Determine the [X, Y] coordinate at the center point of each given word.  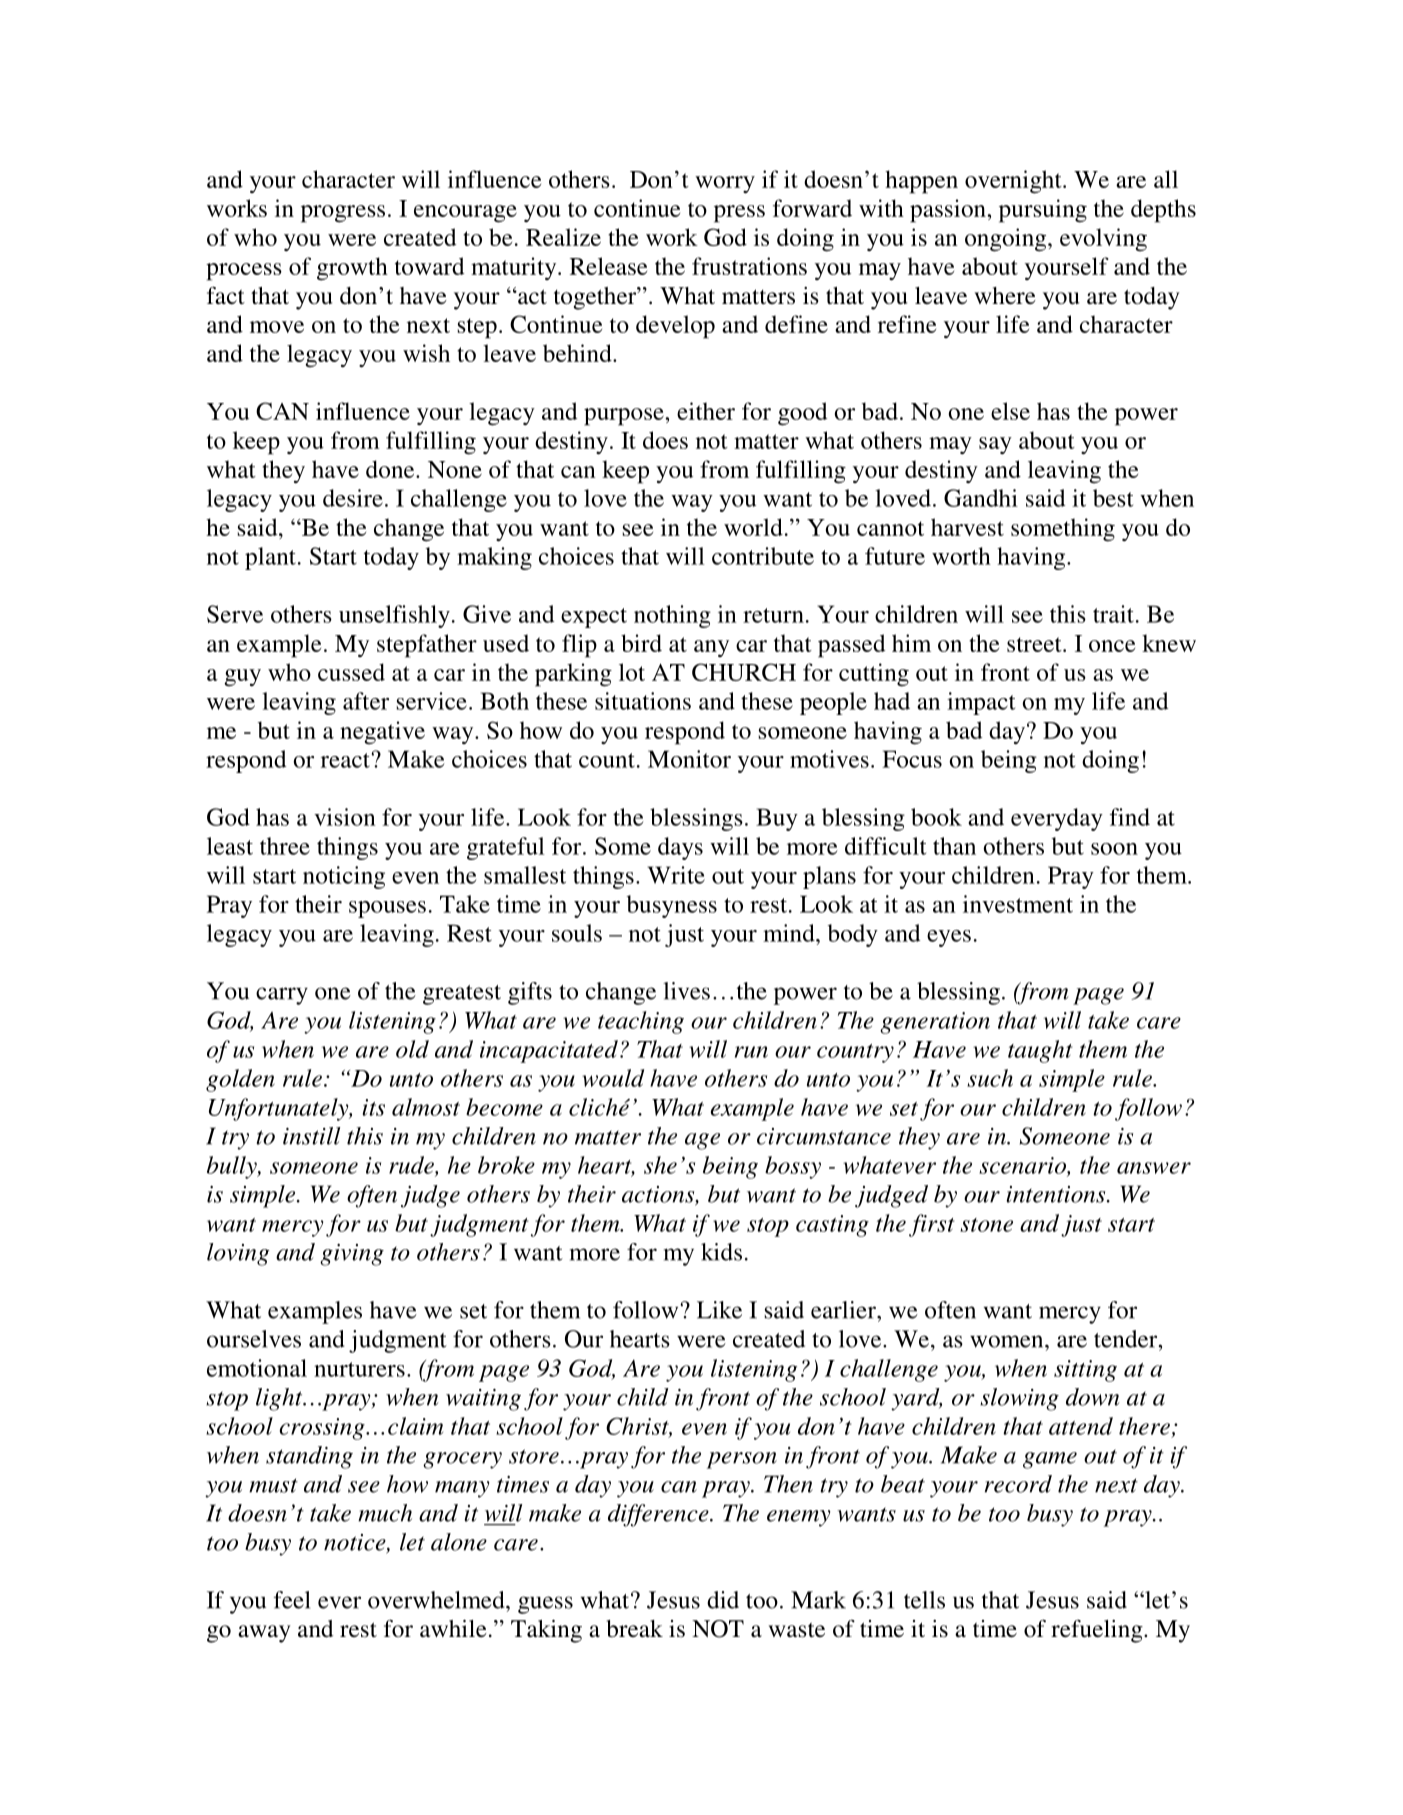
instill [311, 1136]
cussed [351, 672]
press [739, 214]
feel [292, 1600]
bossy [793, 1167]
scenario [1023, 1166]
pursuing [1043, 211]
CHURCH [744, 672]
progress [343, 214]
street [1035, 644]
